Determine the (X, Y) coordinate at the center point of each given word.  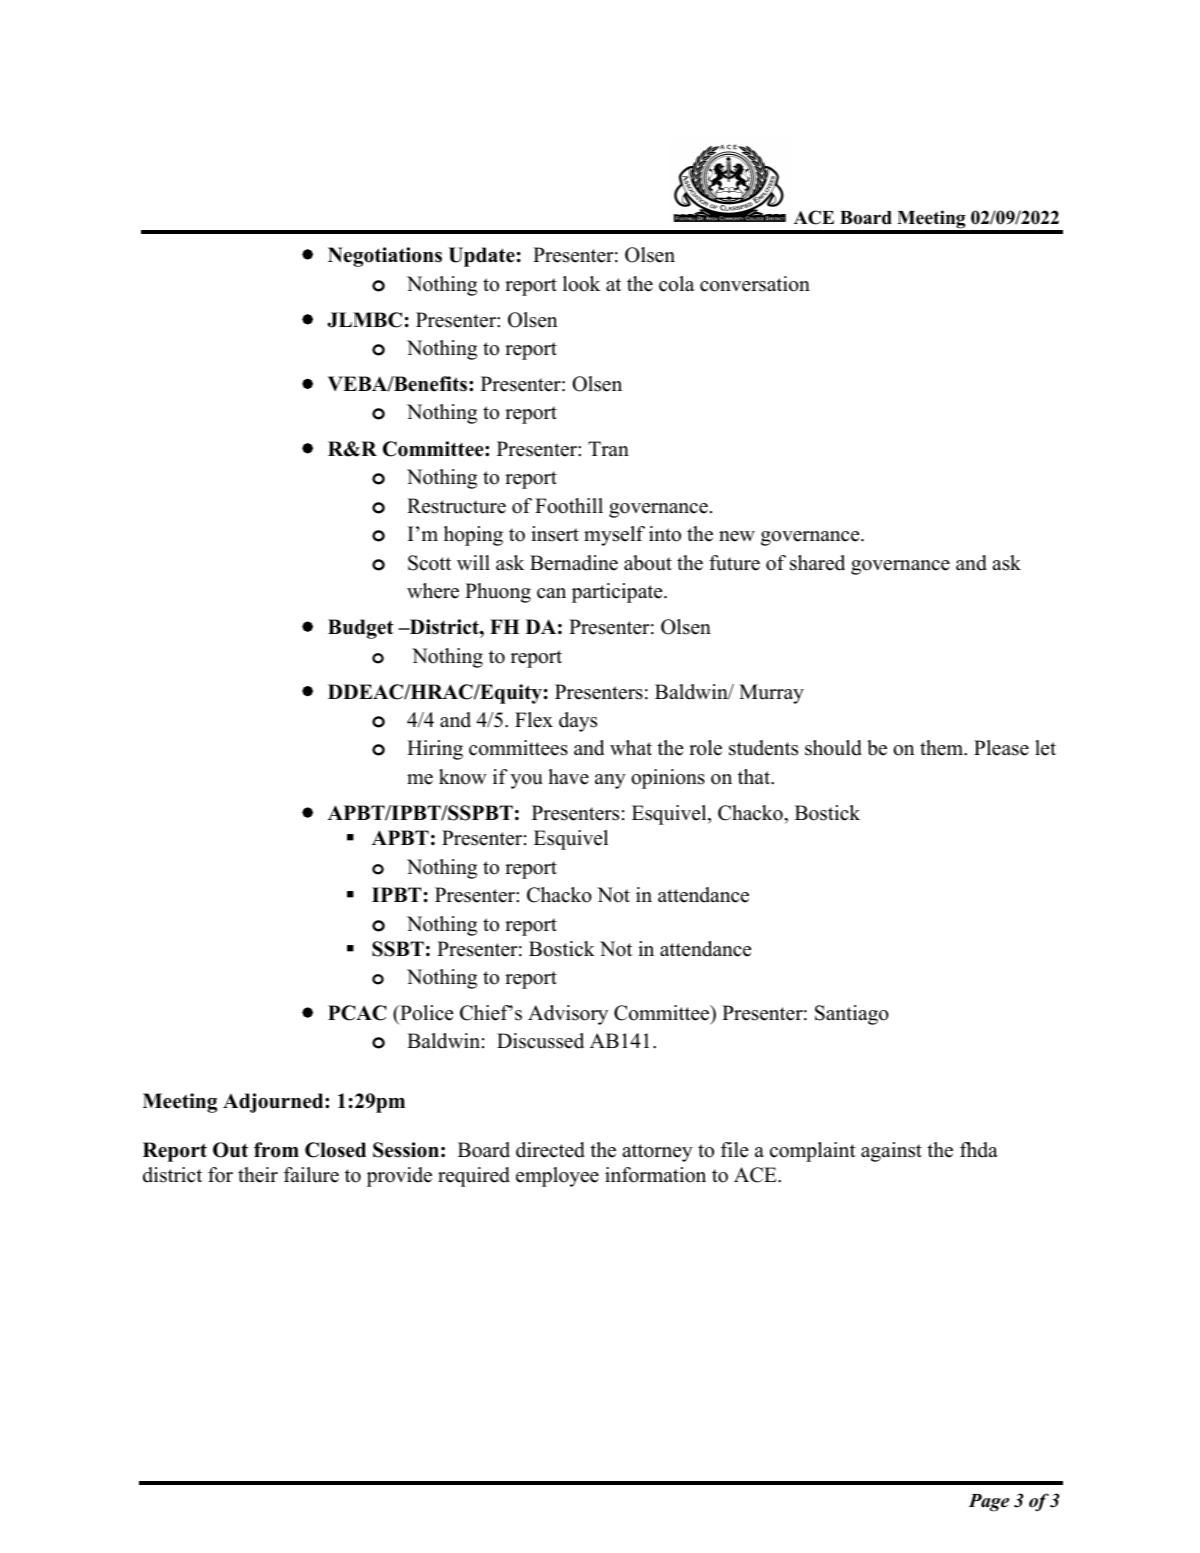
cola (676, 284)
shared (817, 563)
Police (426, 1013)
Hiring (435, 750)
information (655, 1175)
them (943, 748)
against (891, 1152)
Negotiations (385, 257)
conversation (755, 284)
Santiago (852, 1015)
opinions (668, 779)
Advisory (568, 1015)
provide (399, 1177)
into (665, 534)
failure (311, 1175)
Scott (429, 563)
